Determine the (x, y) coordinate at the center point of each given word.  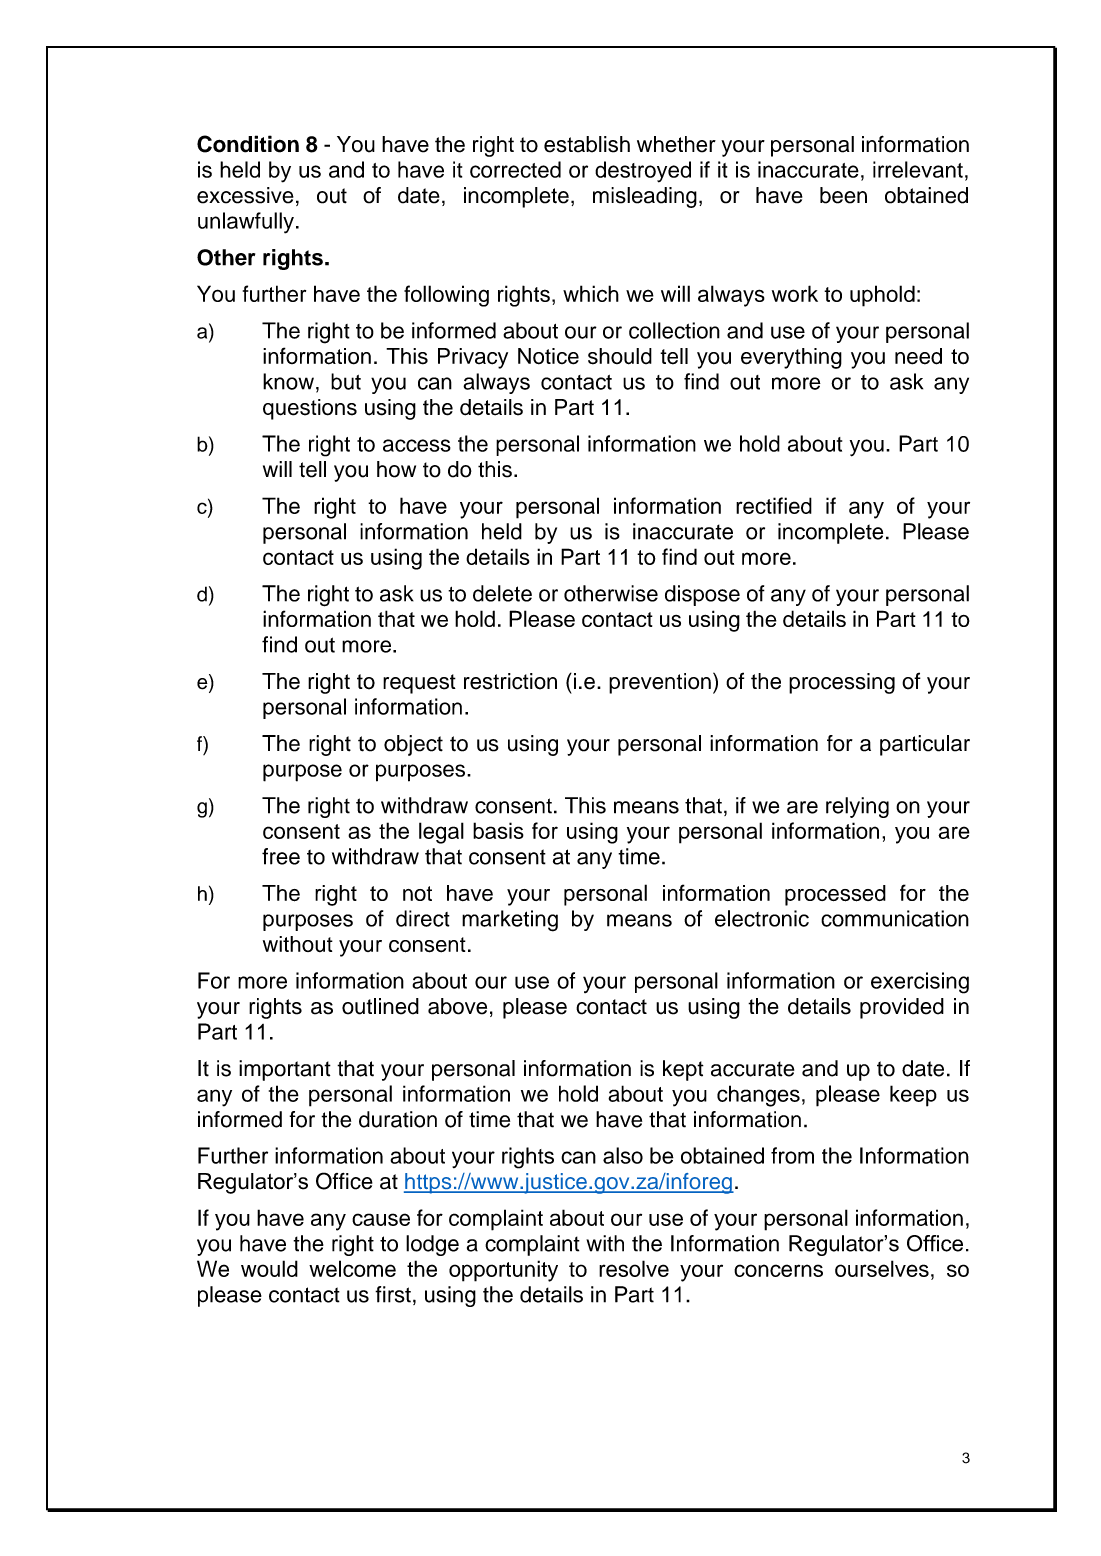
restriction (510, 681)
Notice (548, 356)
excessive (245, 195)
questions (310, 409)
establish (587, 144)
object (413, 745)
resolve (634, 1268)
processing (842, 683)
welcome (352, 1268)
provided (902, 1008)
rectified (774, 505)
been (843, 195)
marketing (510, 921)
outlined (380, 1006)
